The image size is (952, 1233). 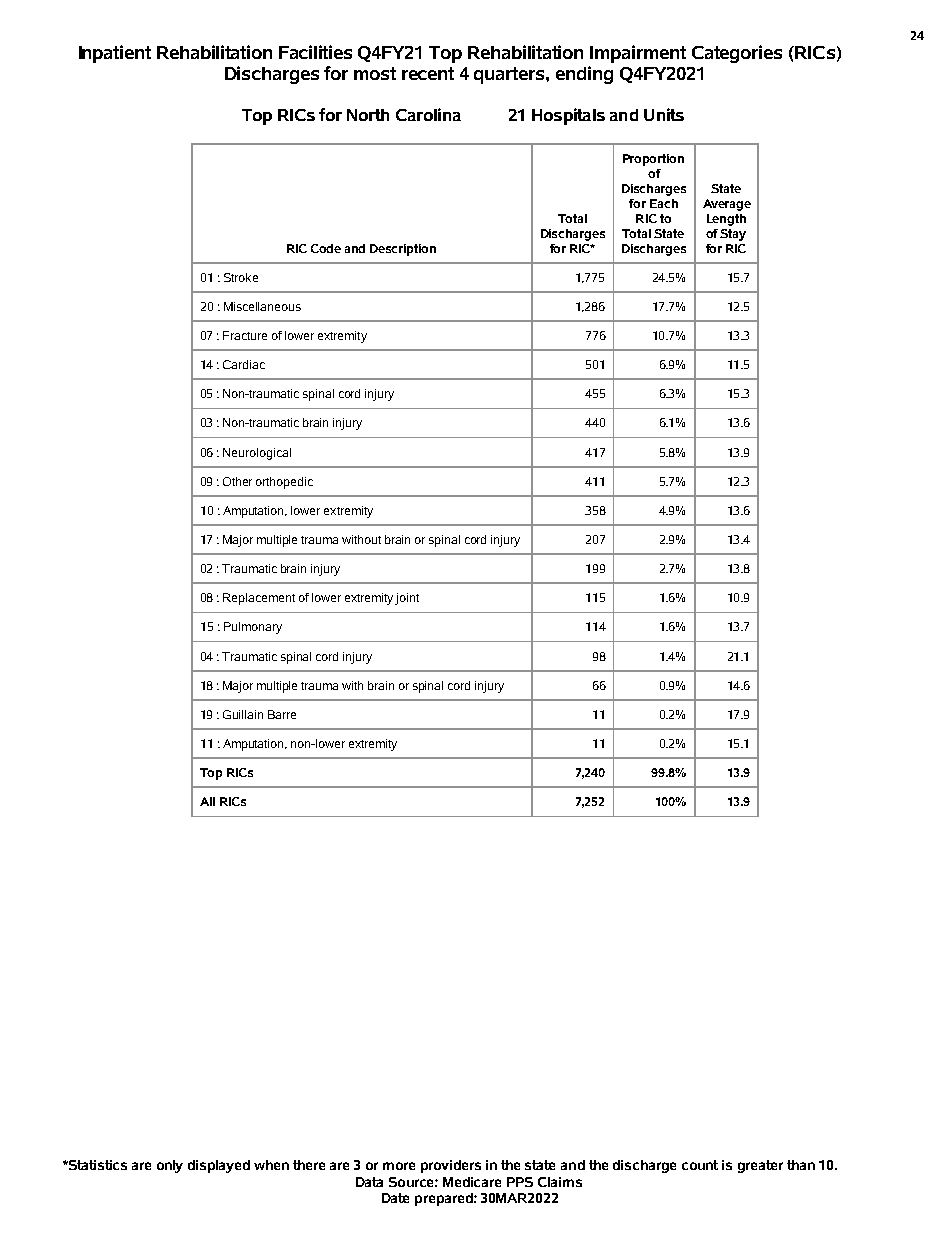 What do you see at coordinates (737, 54) in the page?
I see `Categories` at bounding box center [737, 54].
